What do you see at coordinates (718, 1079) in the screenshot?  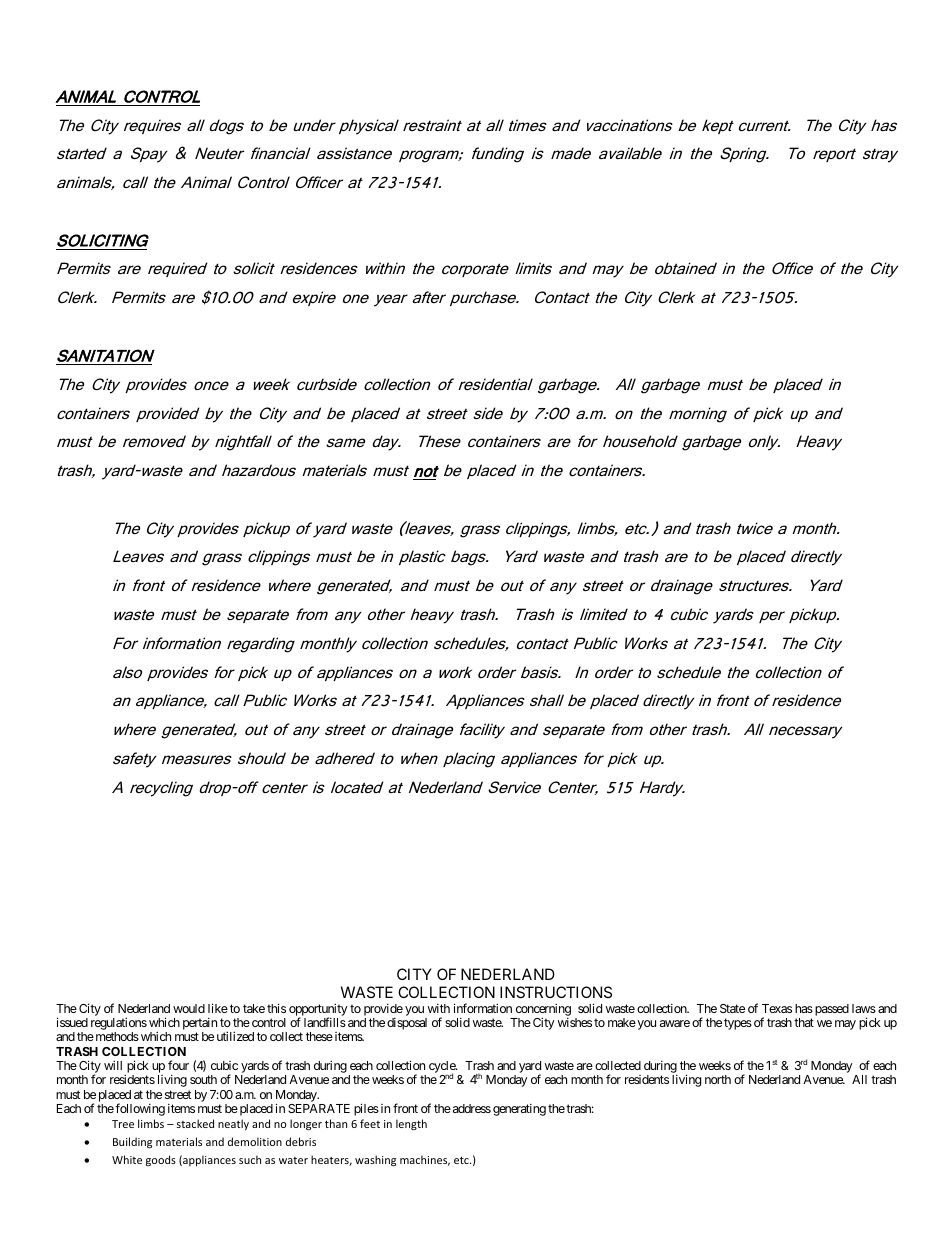 I see `north` at bounding box center [718, 1079].
